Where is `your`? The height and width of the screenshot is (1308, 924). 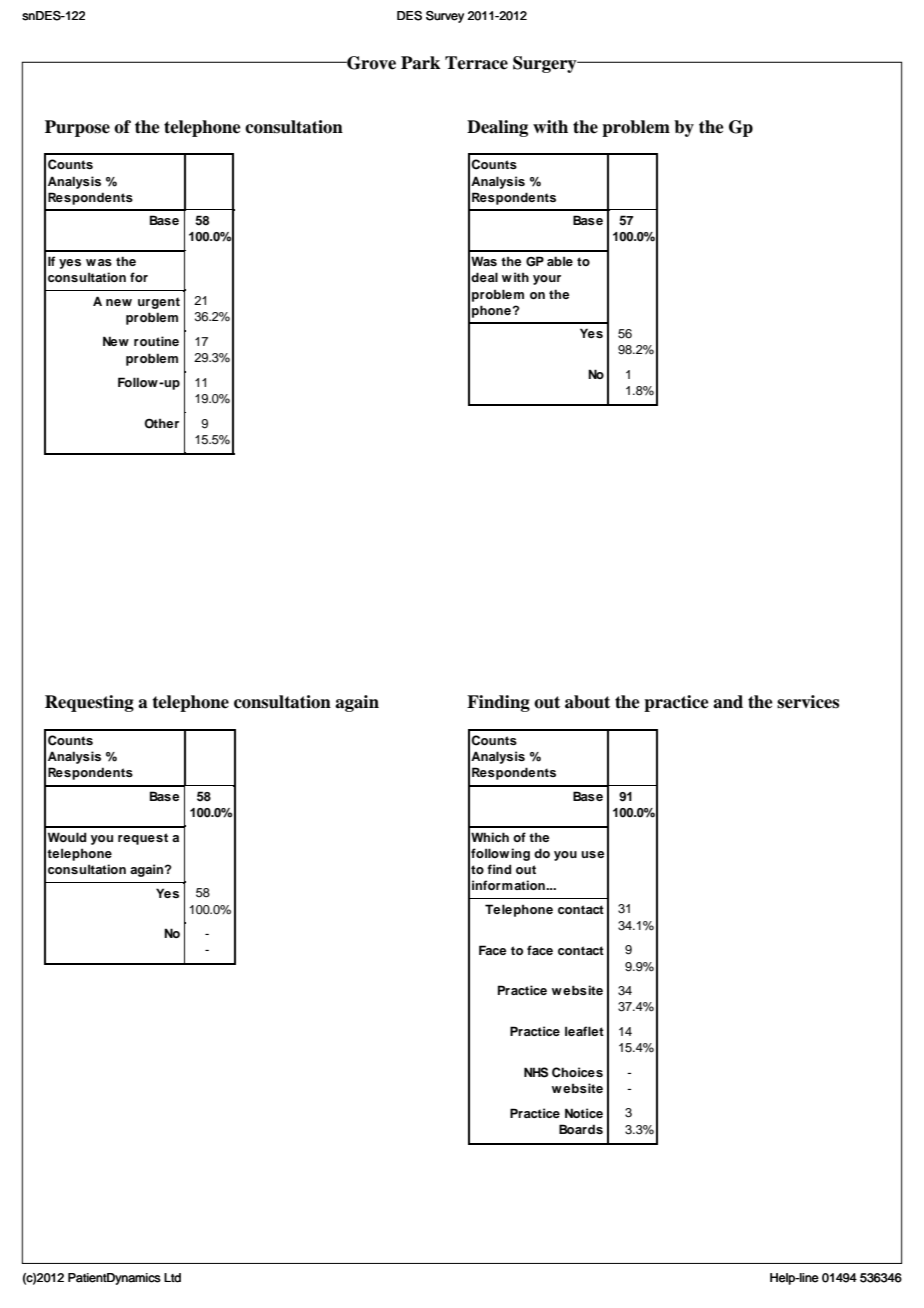
your is located at coordinates (547, 280).
